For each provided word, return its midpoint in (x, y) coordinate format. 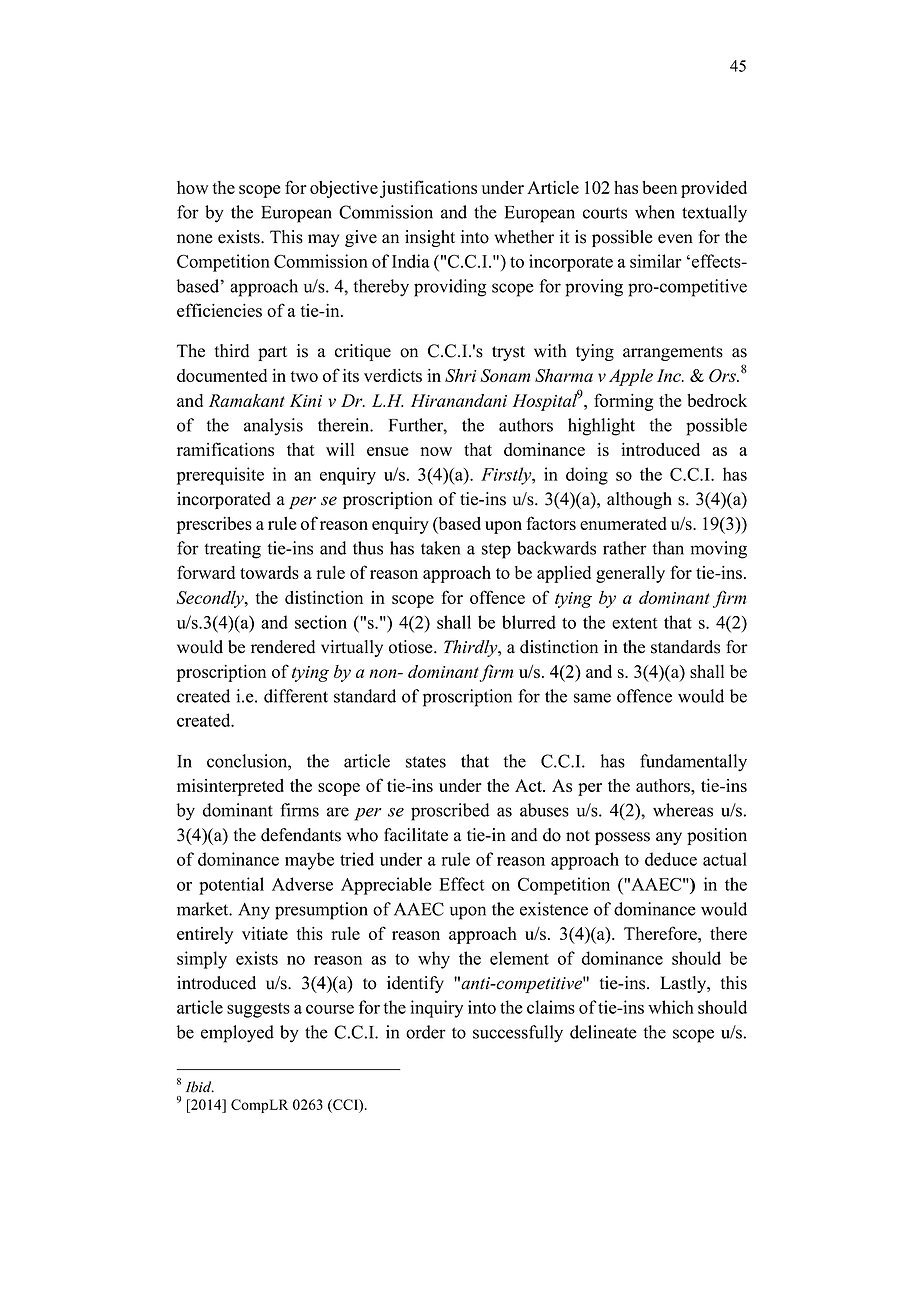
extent (634, 623)
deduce (671, 859)
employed (237, 1034)
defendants (301, 835)
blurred (529, 622)
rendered (283, 647)
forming (623, 402)
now (436, 451)
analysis (273, 427)
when (655, 212)
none (195, 239)
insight (430, 238)
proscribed (450, 812)
